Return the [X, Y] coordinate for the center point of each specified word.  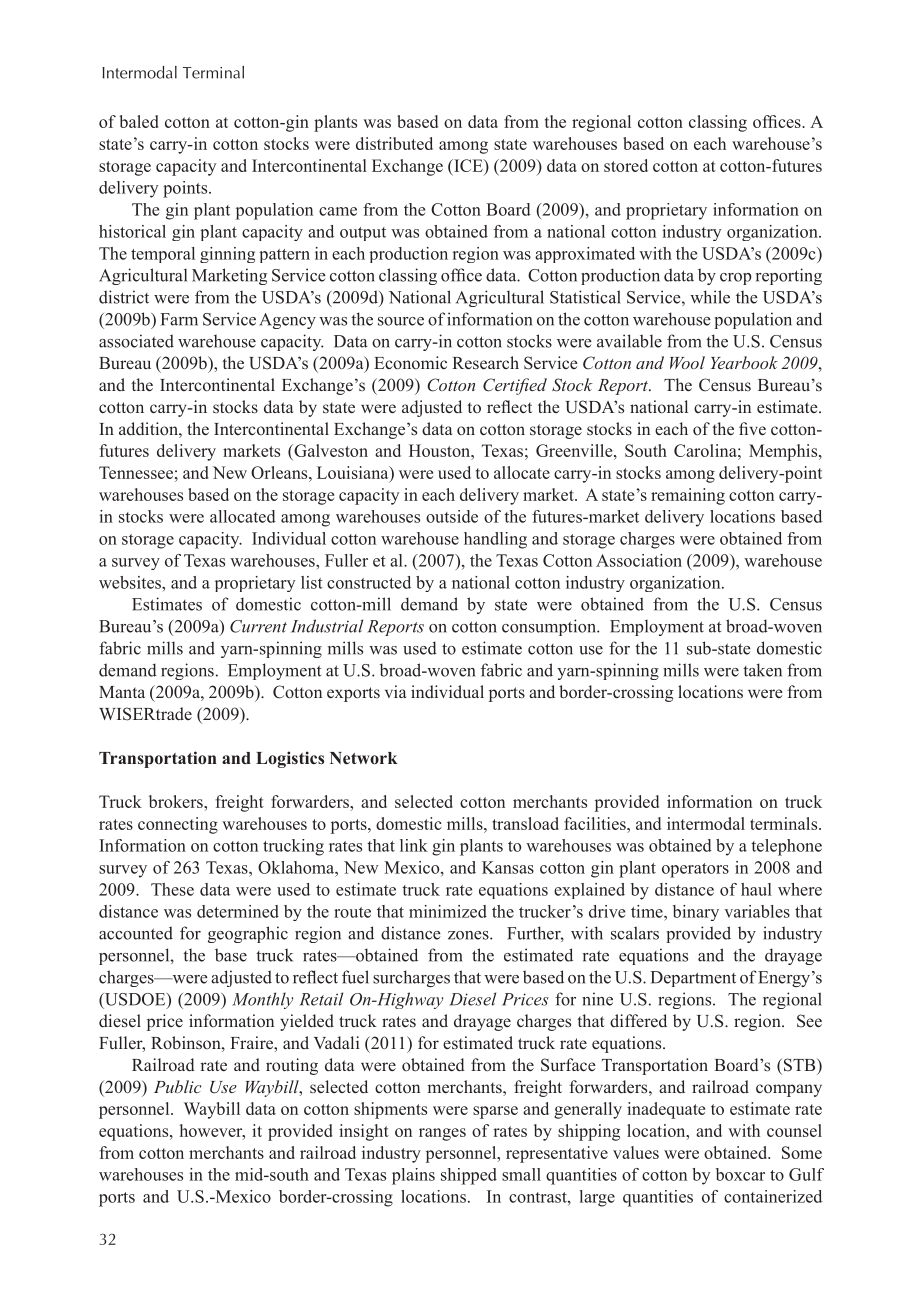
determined [238, 911]
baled [138, 121]
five [752, 428]
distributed [394, 143]
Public [178, 1086]
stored [626, 165]
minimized [448, 911]
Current [258, 626]
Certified [515, 386]
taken [762, 670]
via [395, 691]
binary [696, 913]
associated [136, 341]
